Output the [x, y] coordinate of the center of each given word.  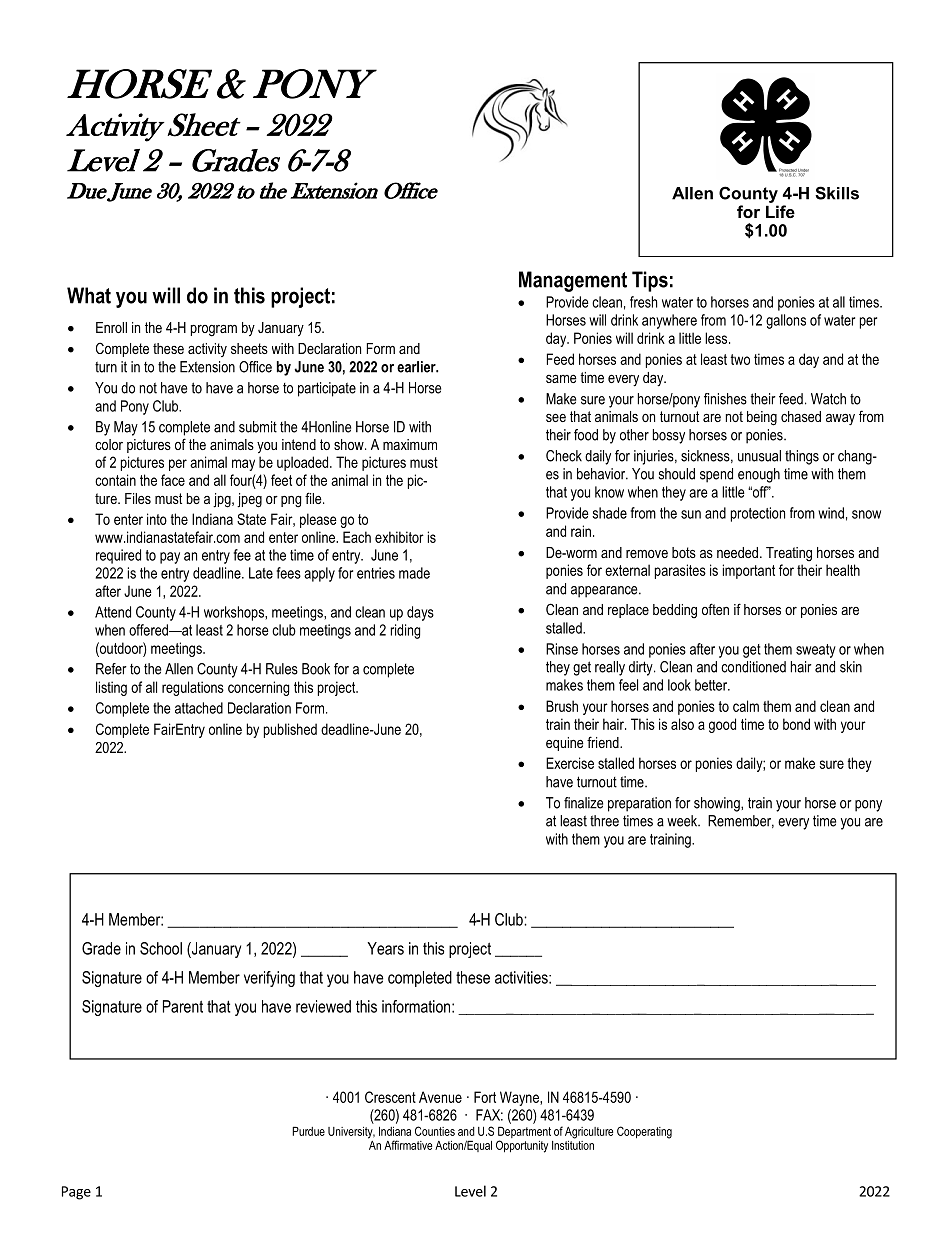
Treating [789, 554]
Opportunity [522, 1146]
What [89, 295]
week [683, 821]
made [414, 573]
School [161, 948]
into [157, 519]
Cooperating [644, 1132]
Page [76, 1193]
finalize [583, 803]
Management [573, 281]
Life [780, 211]
